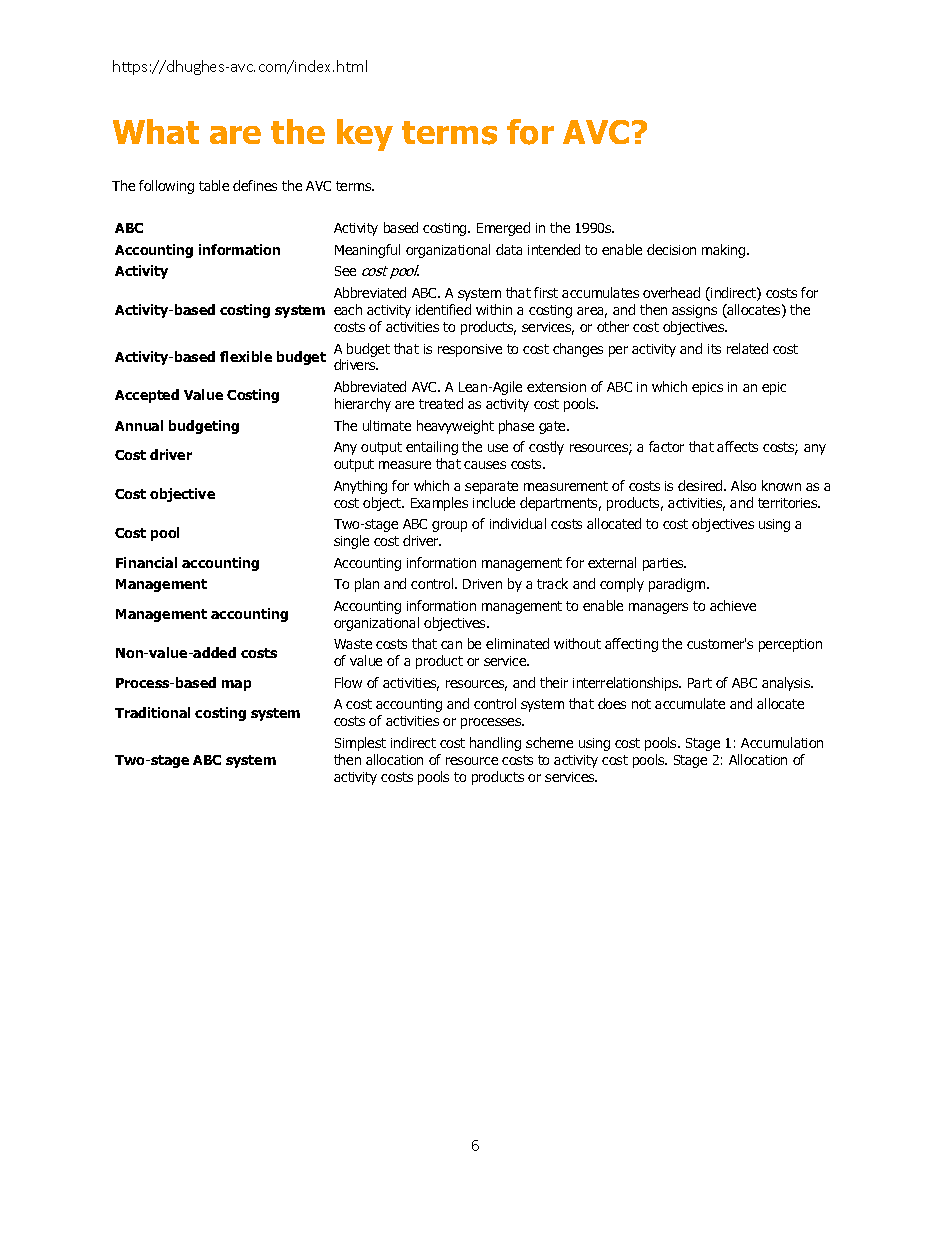  Describe the element at coordinates (725, 251) in the page. I see `making` at that location.
